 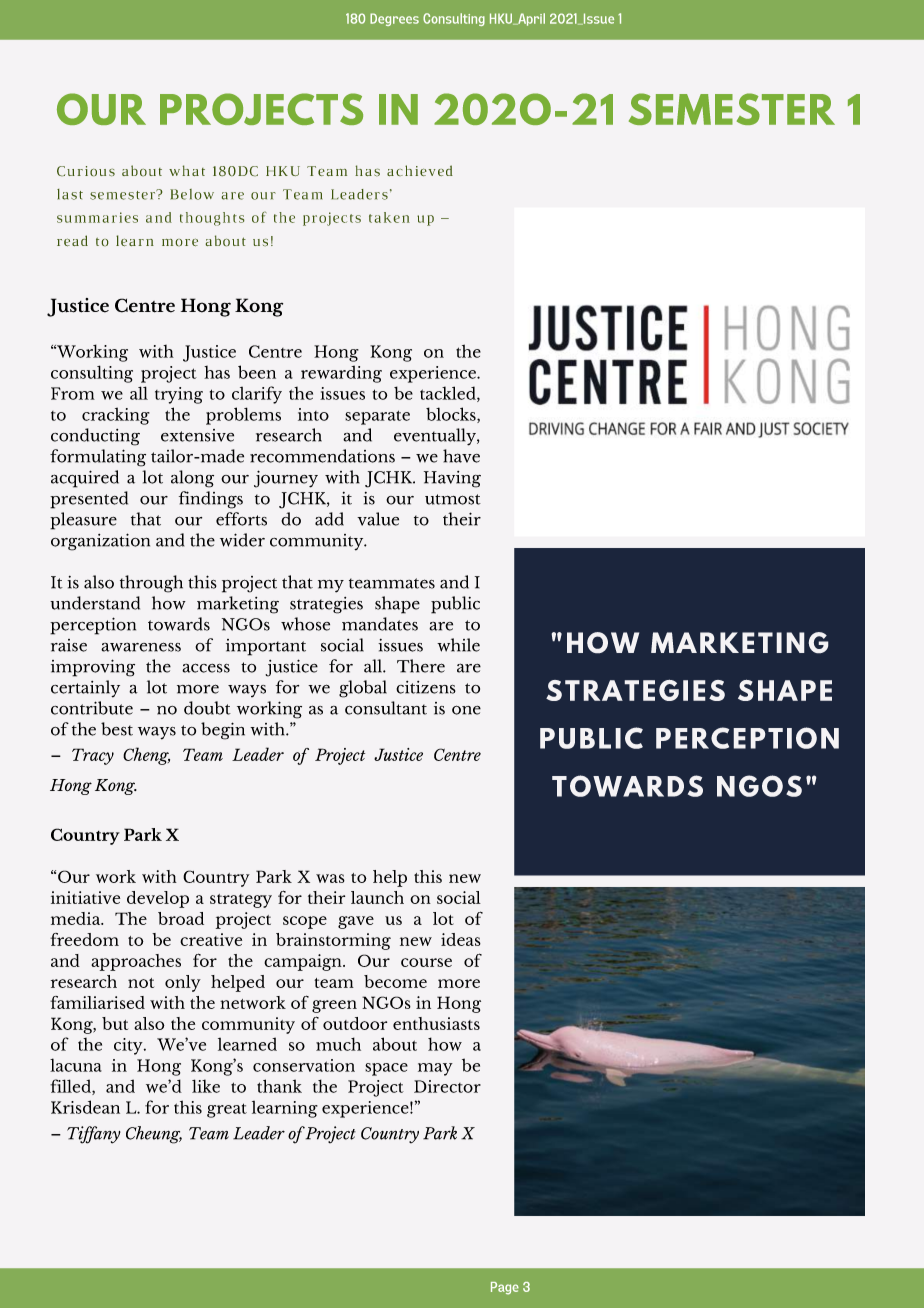 I want to click on initiative, so click(x=85, y=897).
